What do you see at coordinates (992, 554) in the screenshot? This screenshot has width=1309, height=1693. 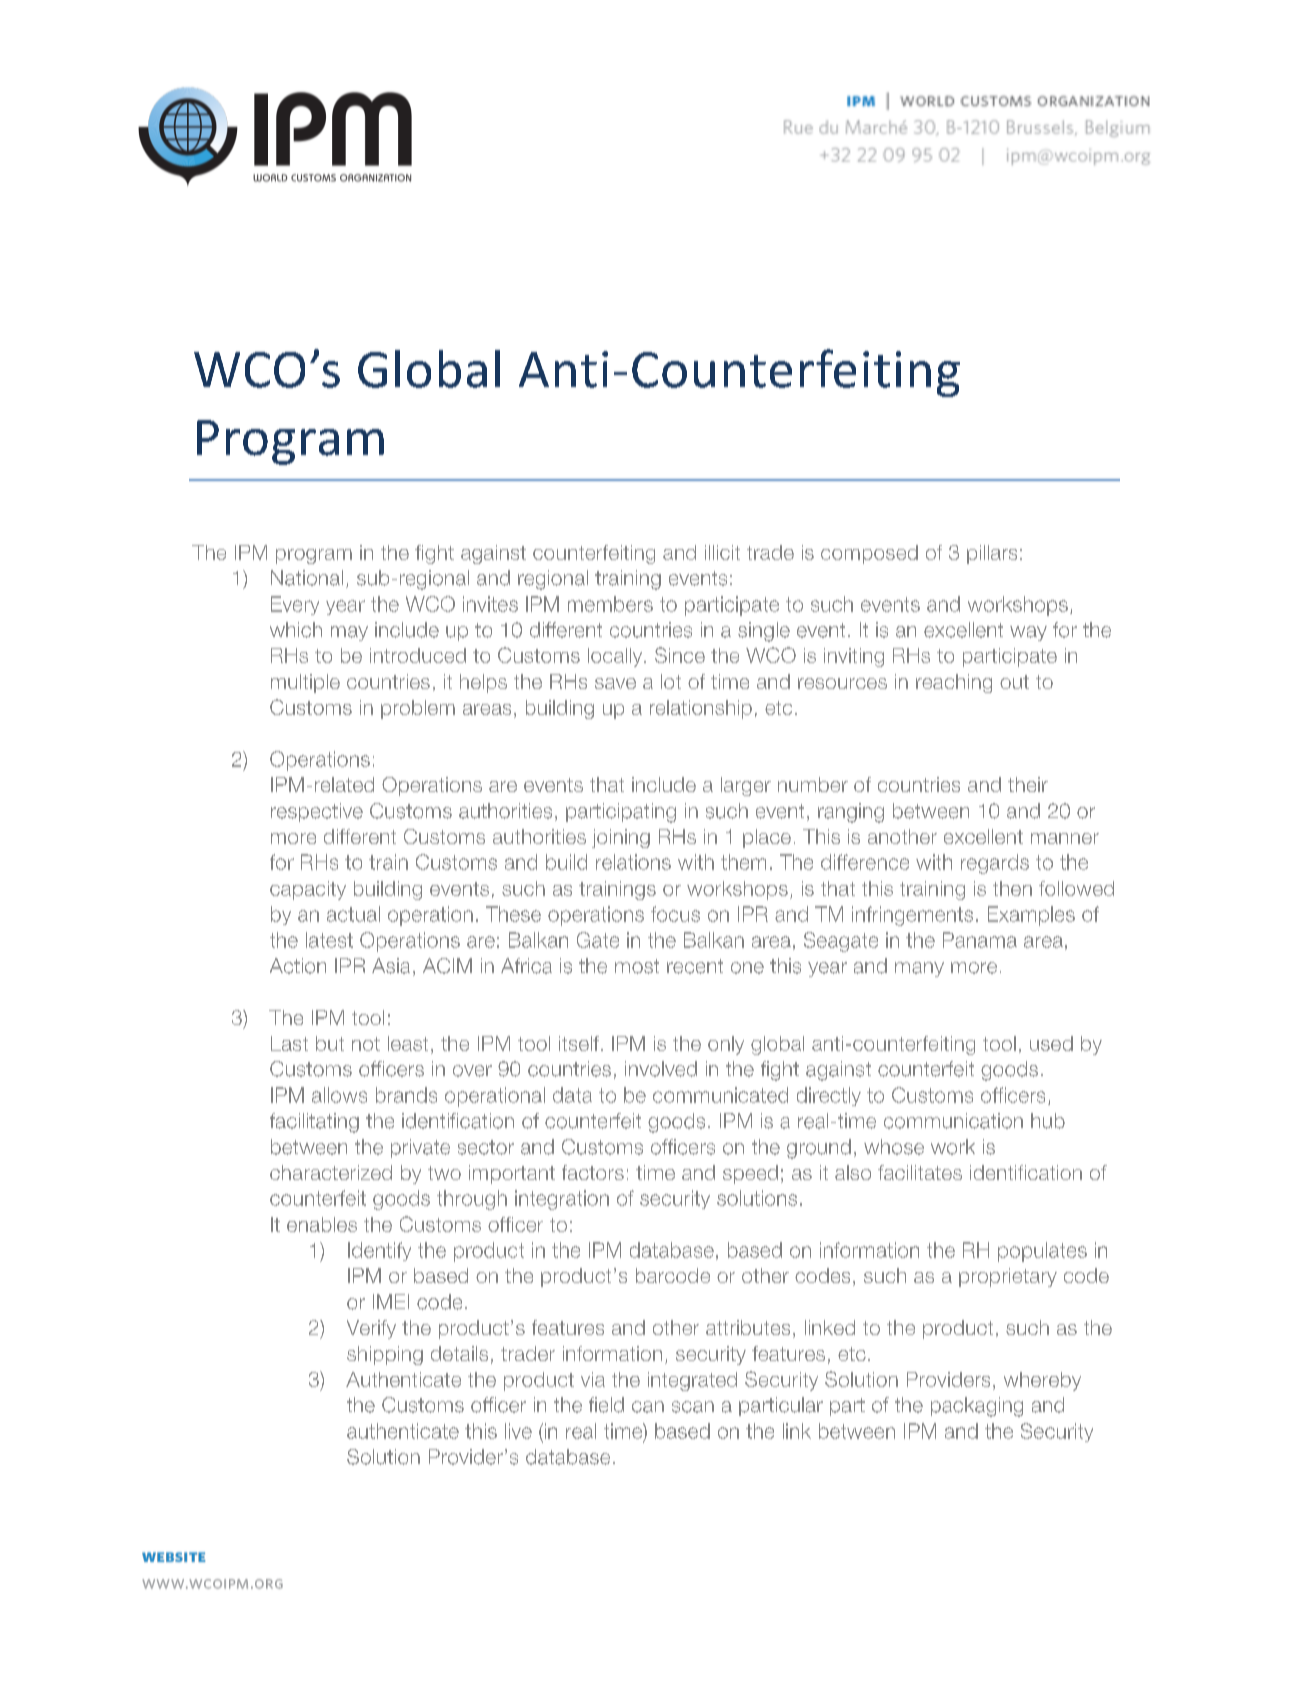 I see `pillars` at bounding box center [992, 554].
